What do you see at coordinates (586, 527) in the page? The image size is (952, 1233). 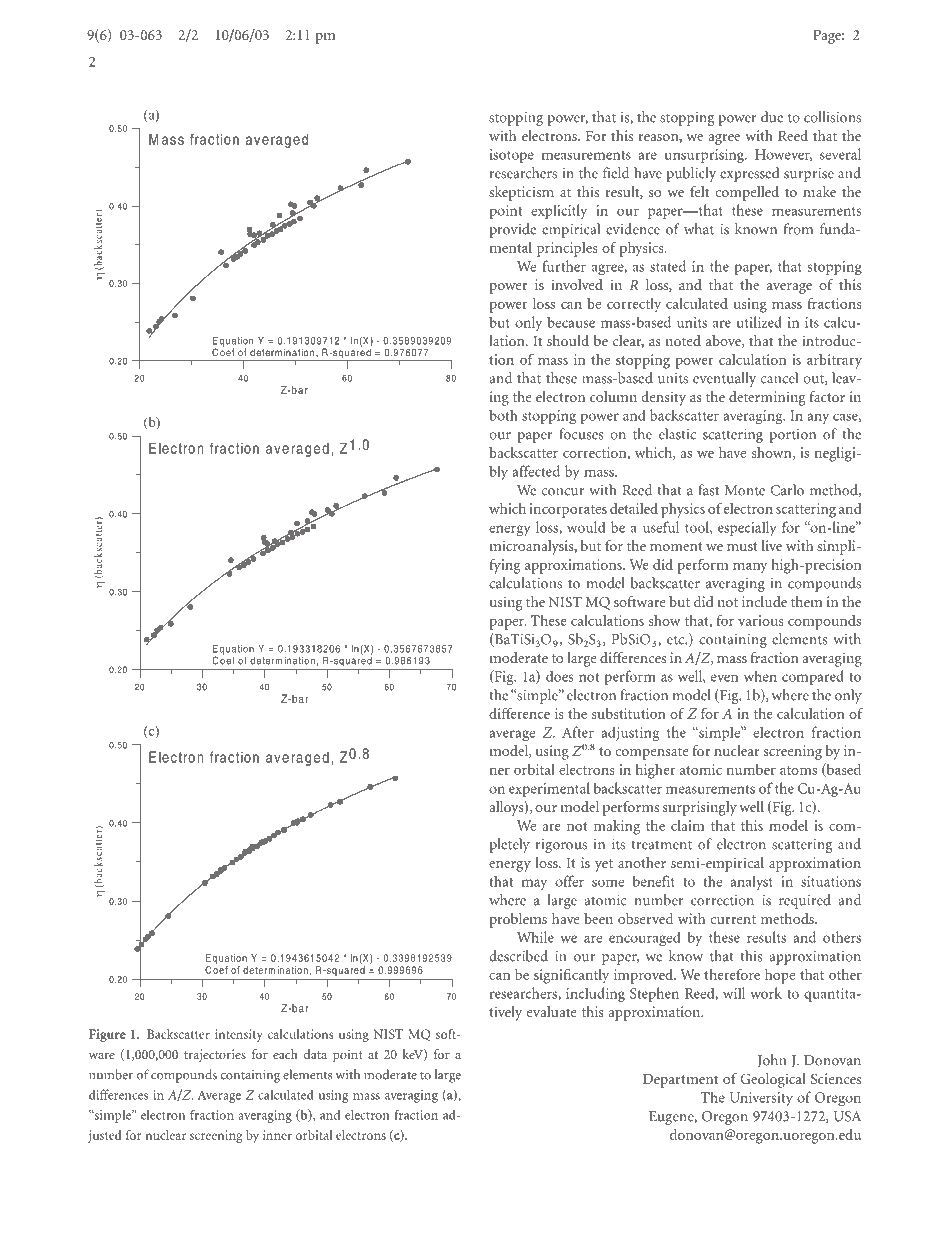 I see `would` at bounding box center [586, 527].
